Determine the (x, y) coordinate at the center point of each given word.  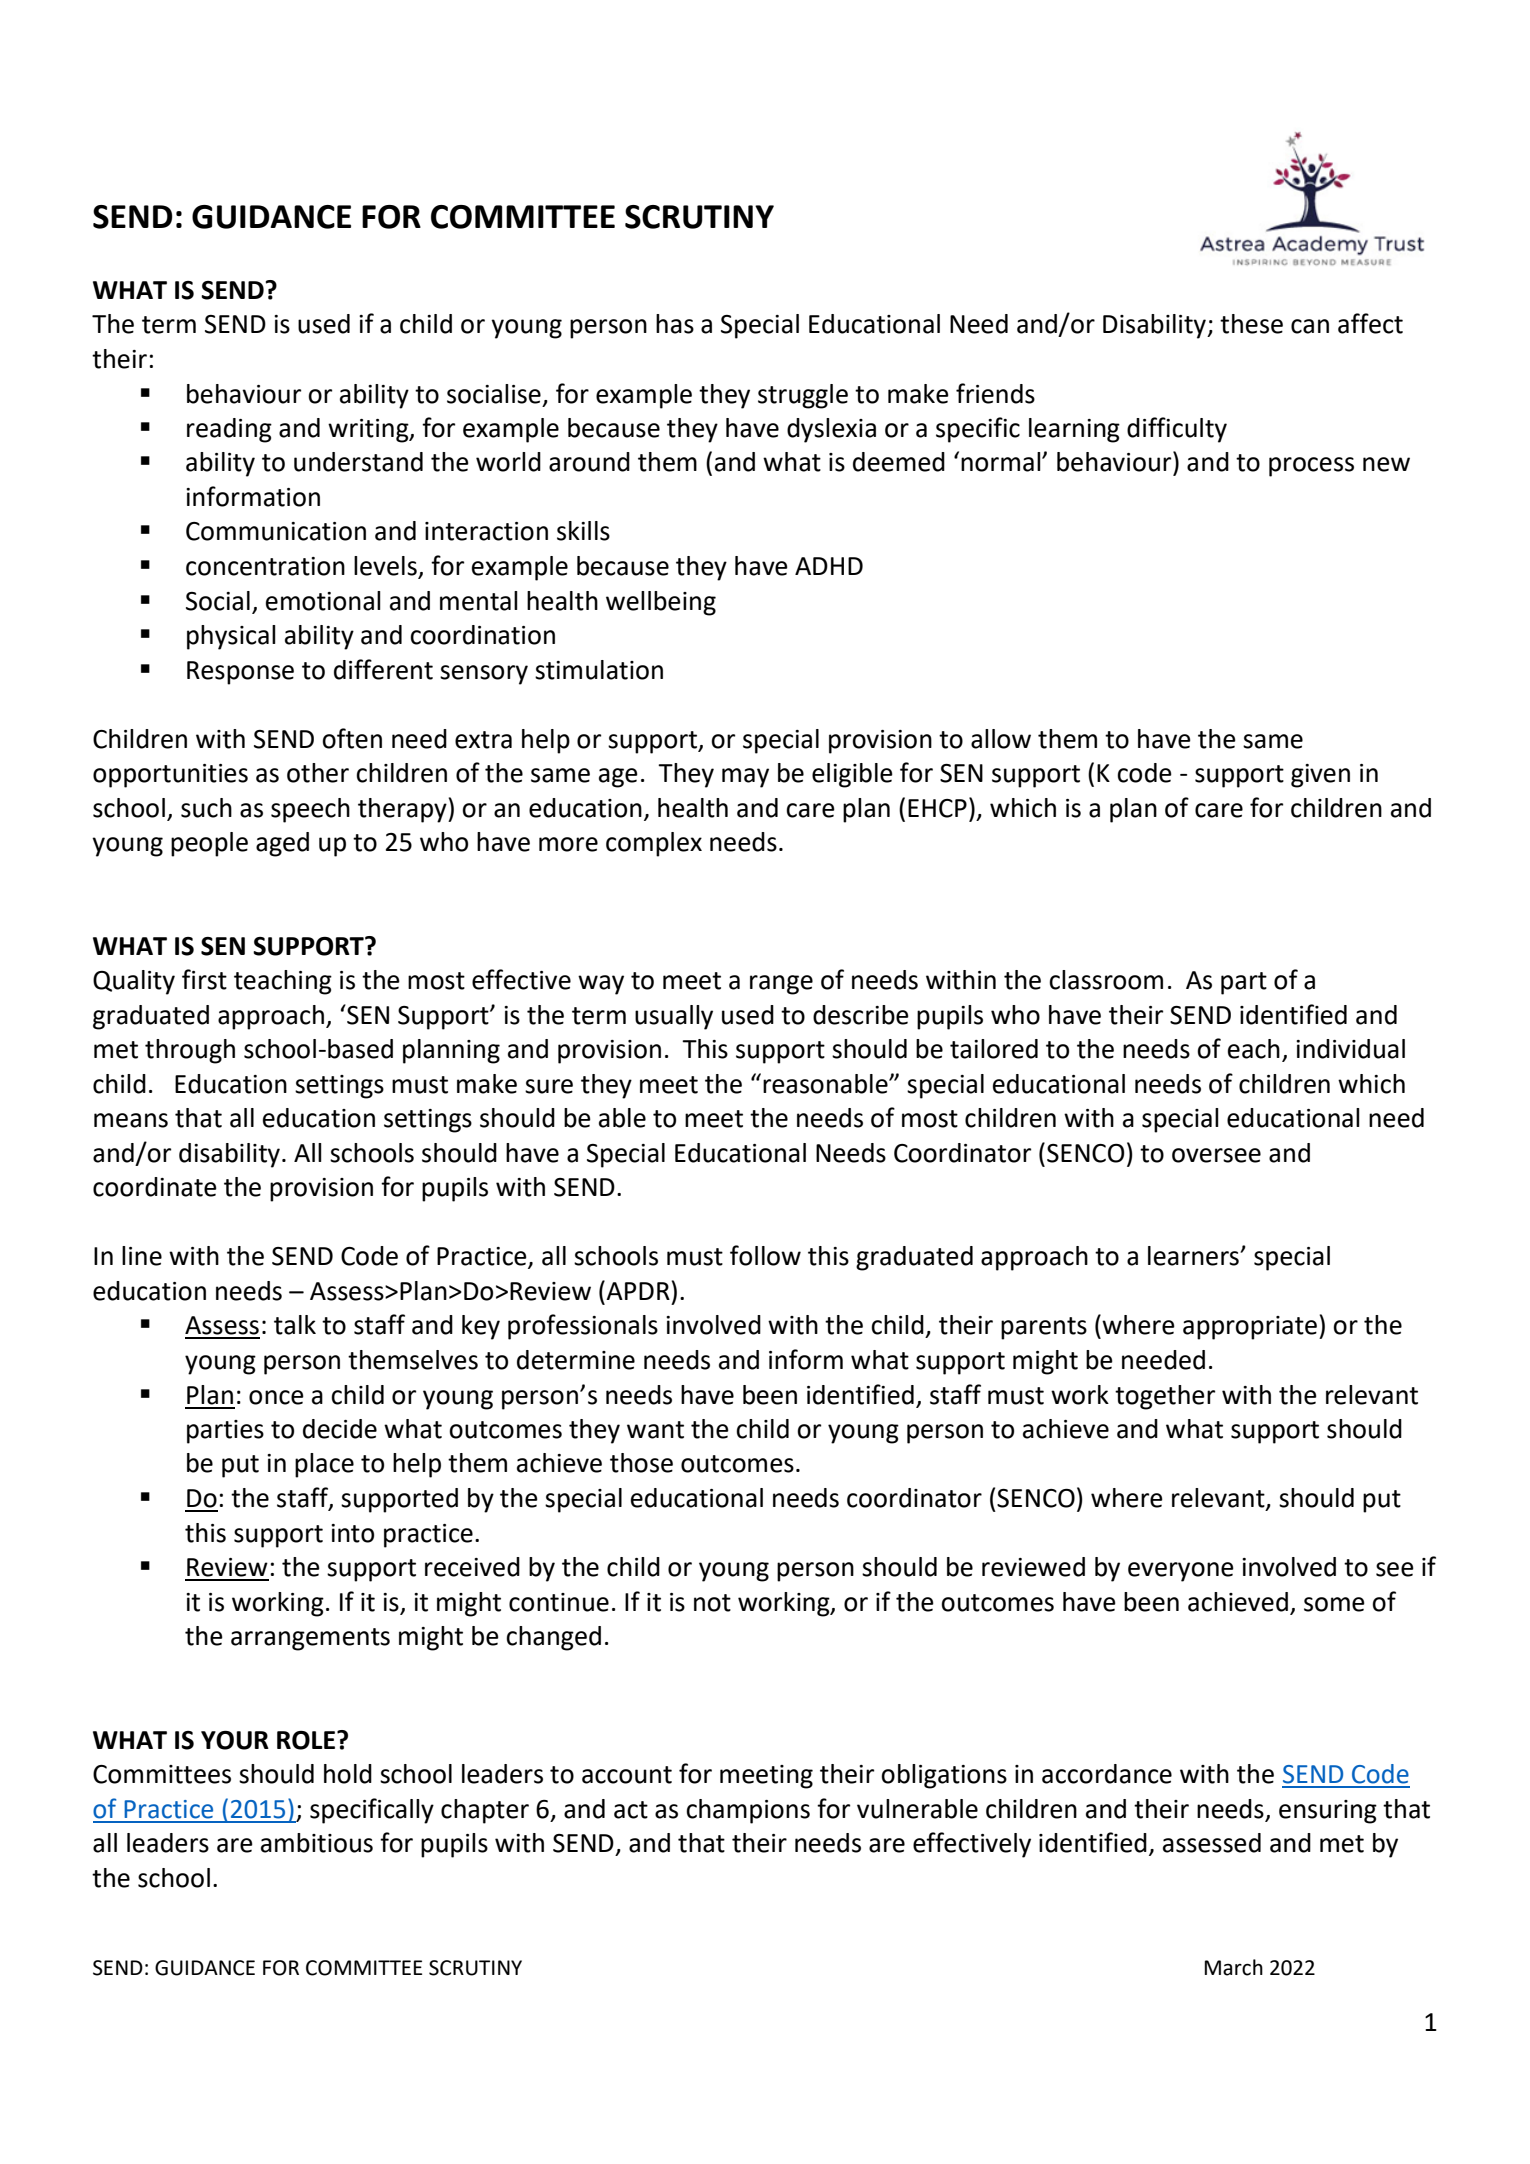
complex (654, 844)
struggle (803, 396)
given (1320, 776)
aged (282, 844)
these (1251, 324)
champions (748, 1811)
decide (340, 1429)
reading (229, 430)
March (1234, 1967)
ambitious (317, 1843)
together (1165, 1397)
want (655, 1430)
